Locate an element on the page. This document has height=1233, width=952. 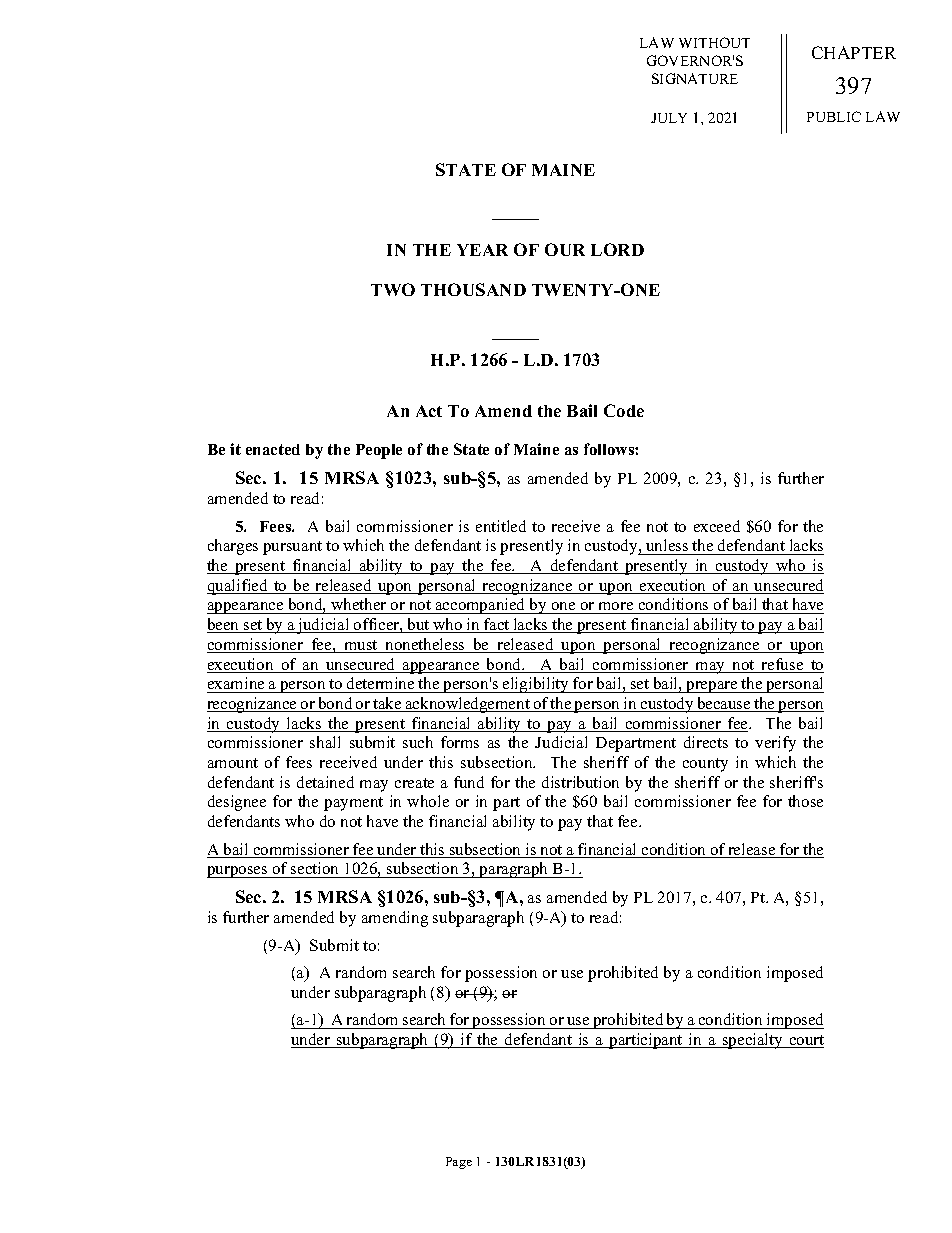
purposes is located at coordinates (238, 872).
